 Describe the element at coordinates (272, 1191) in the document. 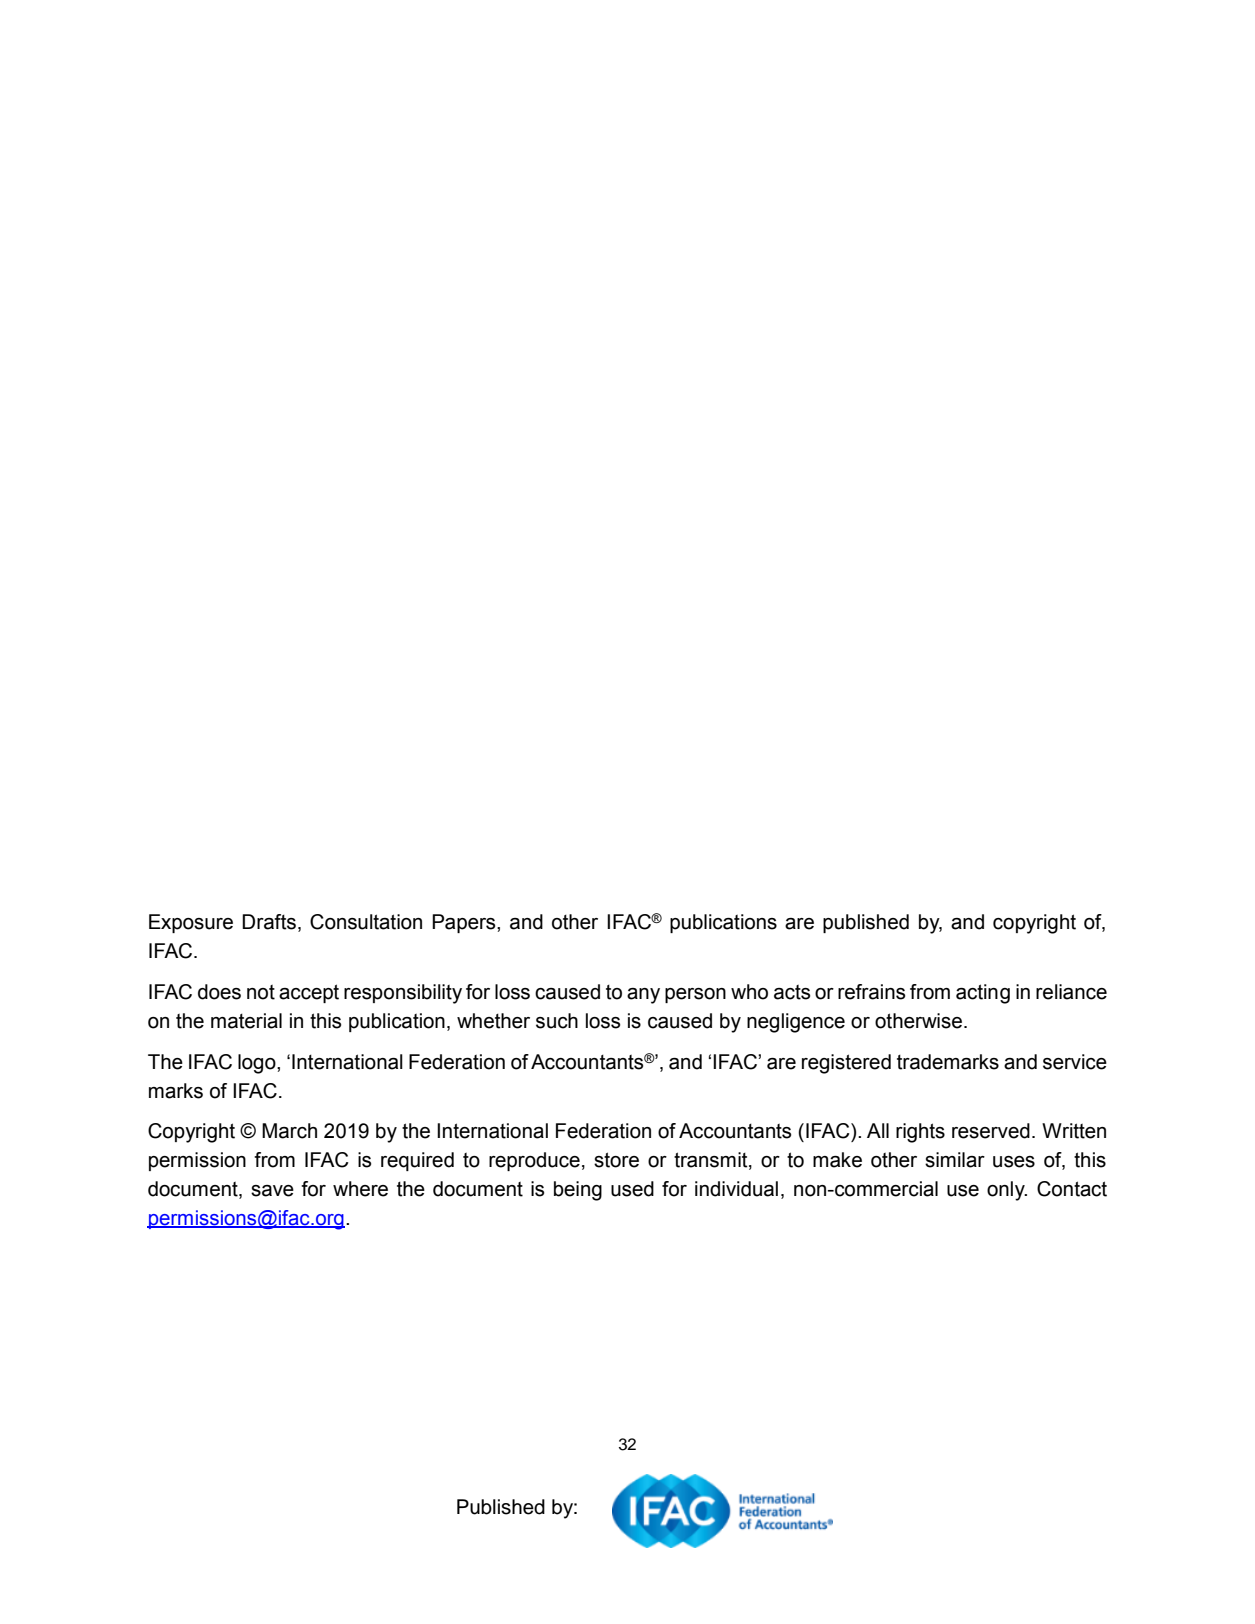

I see `save` at that location.
